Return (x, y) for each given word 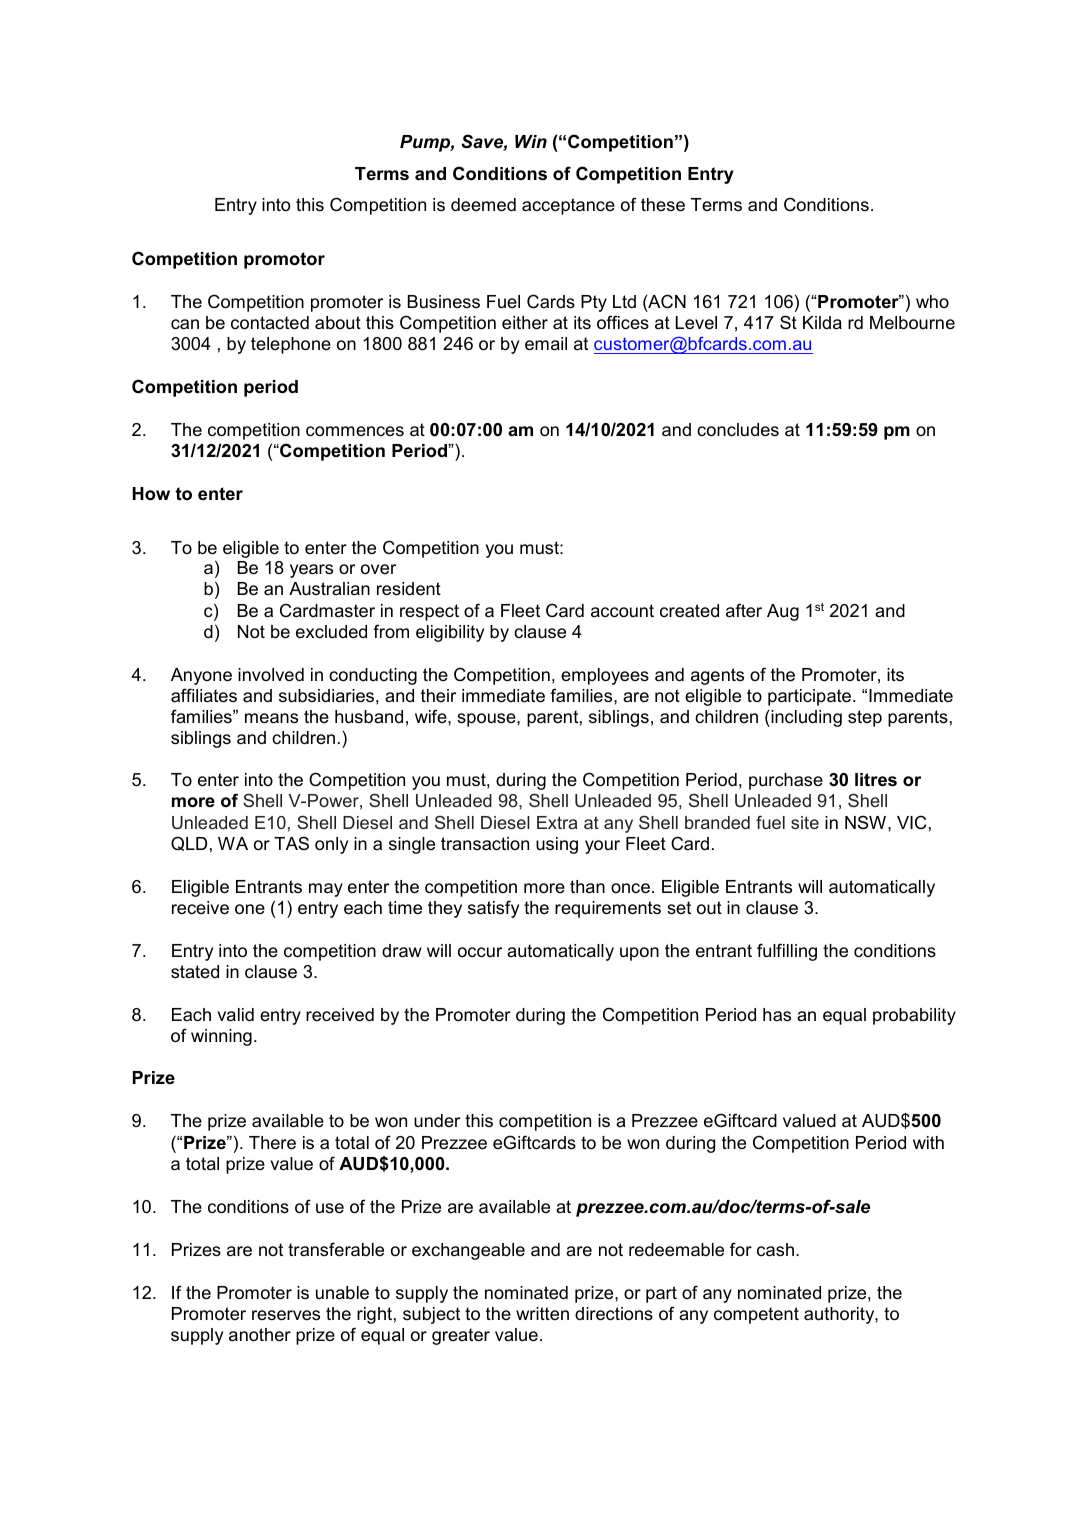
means (271, 718)
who (932, 301)
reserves (286, 1315)
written (542, 1313)
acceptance (568, 206)
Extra (557, 822)
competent (756, 1315)
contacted (270, 323)
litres (876, 780)
